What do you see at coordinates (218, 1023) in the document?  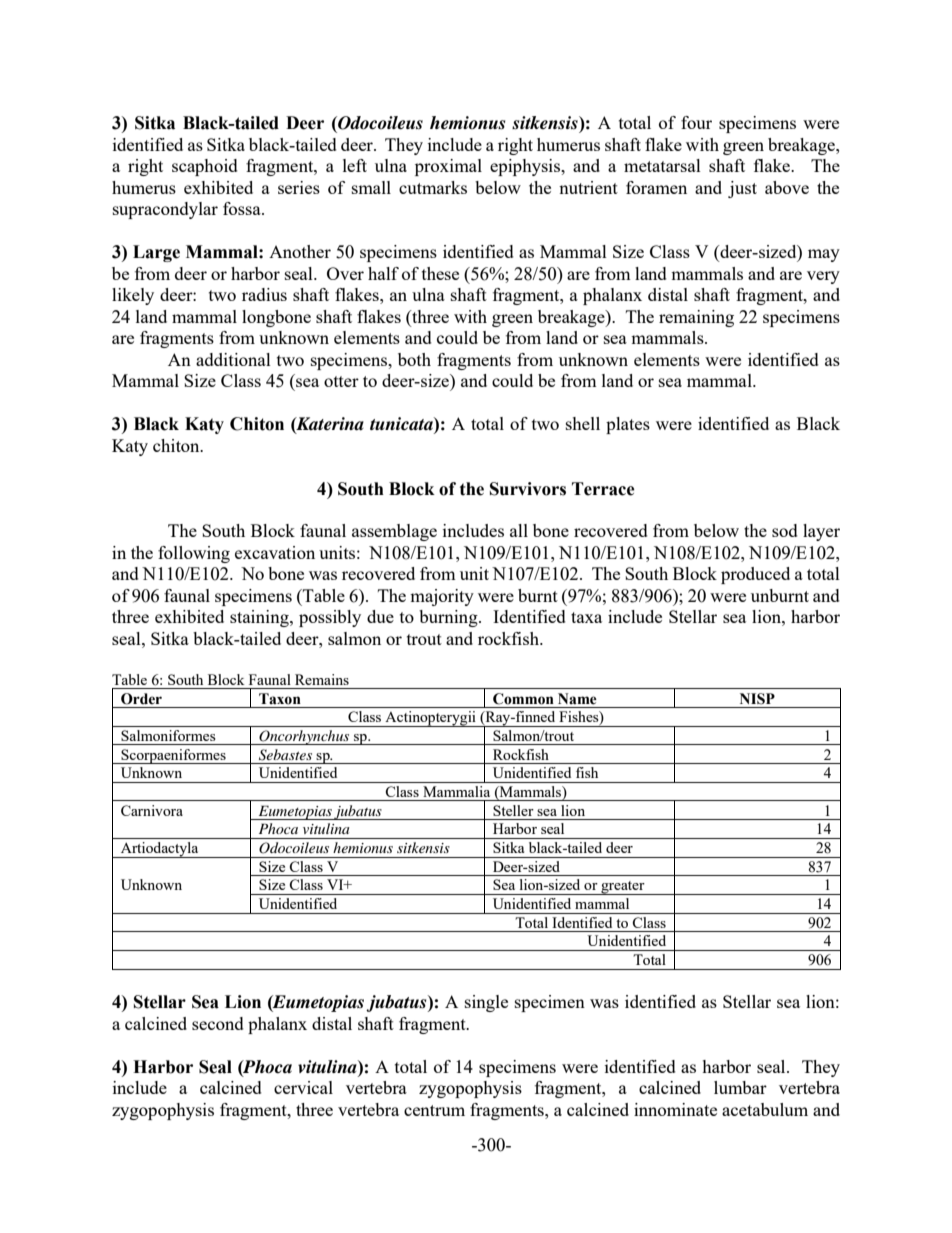 I see `second` at bounding box center [218, 1023].
